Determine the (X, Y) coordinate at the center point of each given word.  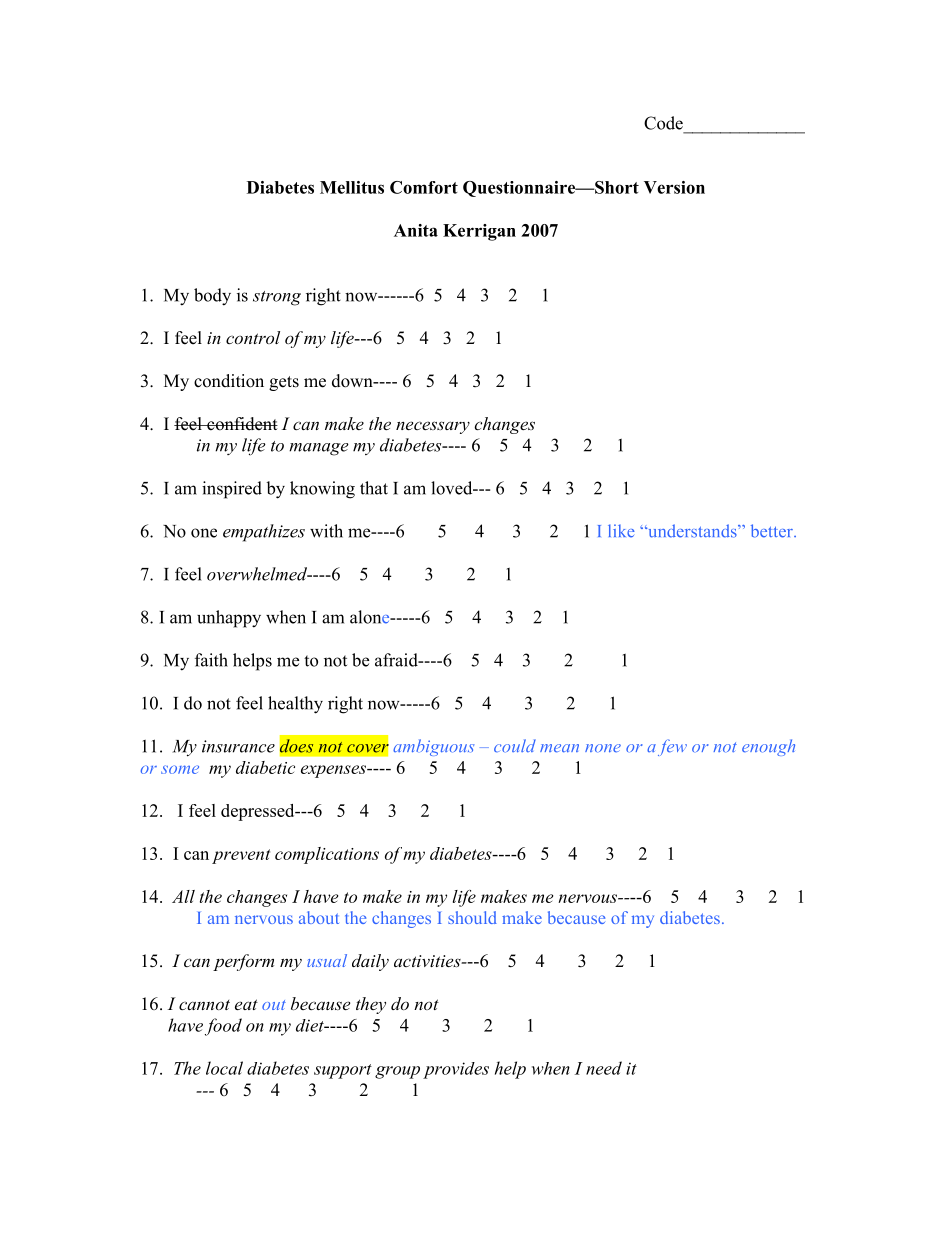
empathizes (264, 533)
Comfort (424, 187)
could (515, 746)
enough (768, 747)
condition (229, 381)
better (773, 531)
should (472, 917)
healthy (295, 705)
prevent (241, 856)
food (223, 1027)
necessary (433, 427)
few (672, 747)
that (374, 488)
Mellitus (352, 187)
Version (674, 187)
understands (692, 531)
